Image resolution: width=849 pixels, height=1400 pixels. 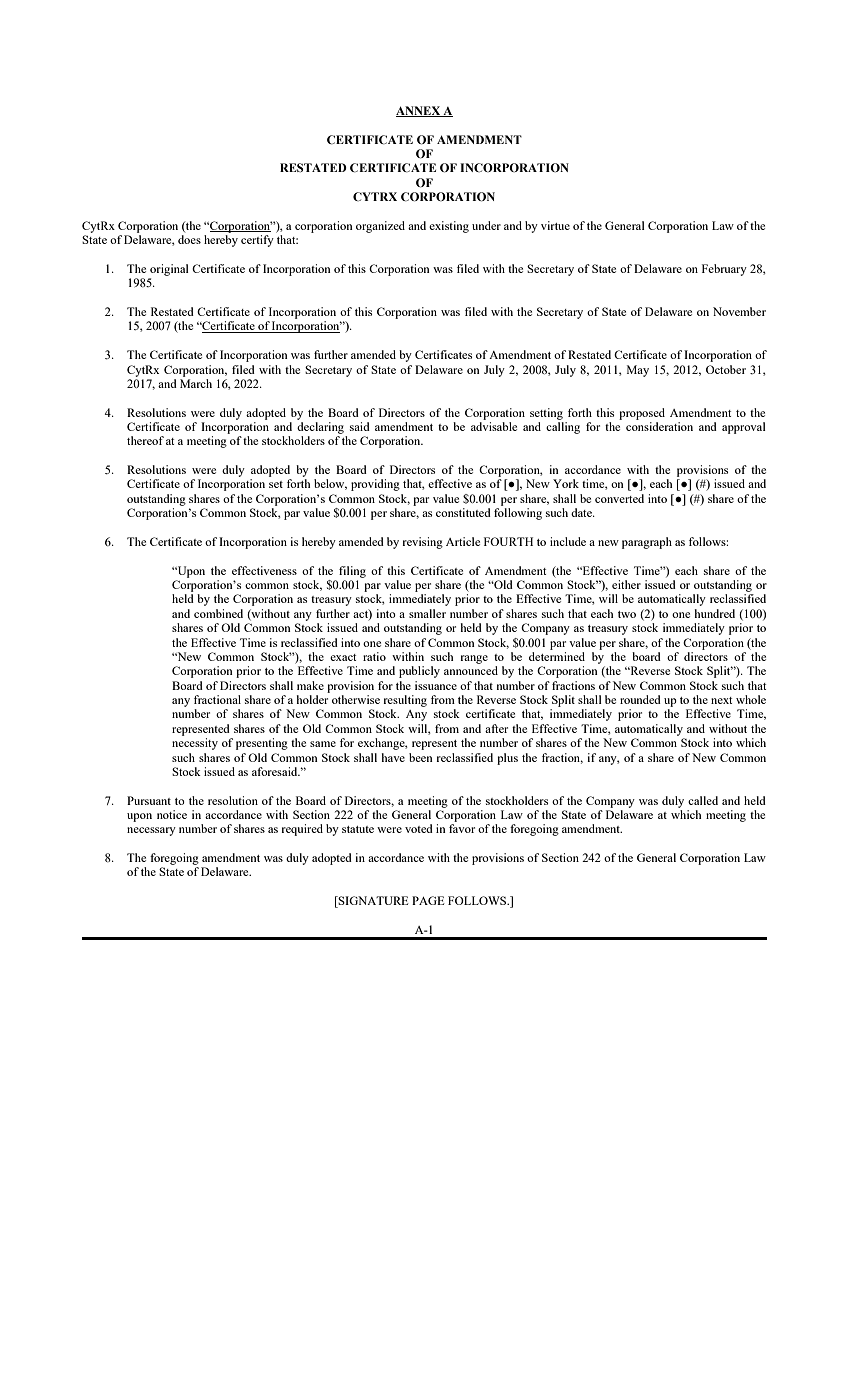 What do you see at coordinates (555, 225) in the screenshot?
I see `virtue` at bounding box center [555, 225].
